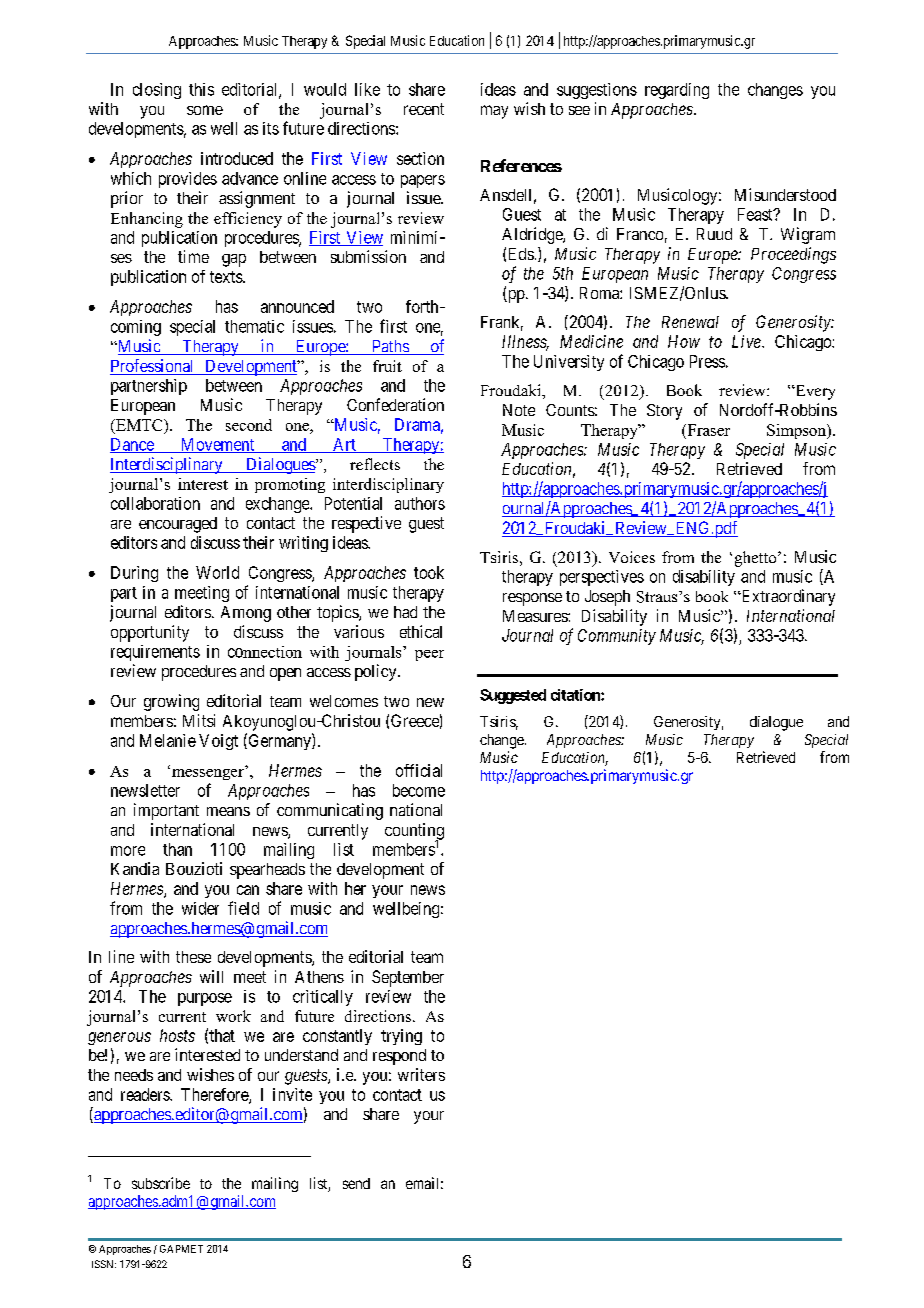  What do you see at coordinates (205, 110) in the screenshot?
I see `some` at bounding box center [205, 110].
